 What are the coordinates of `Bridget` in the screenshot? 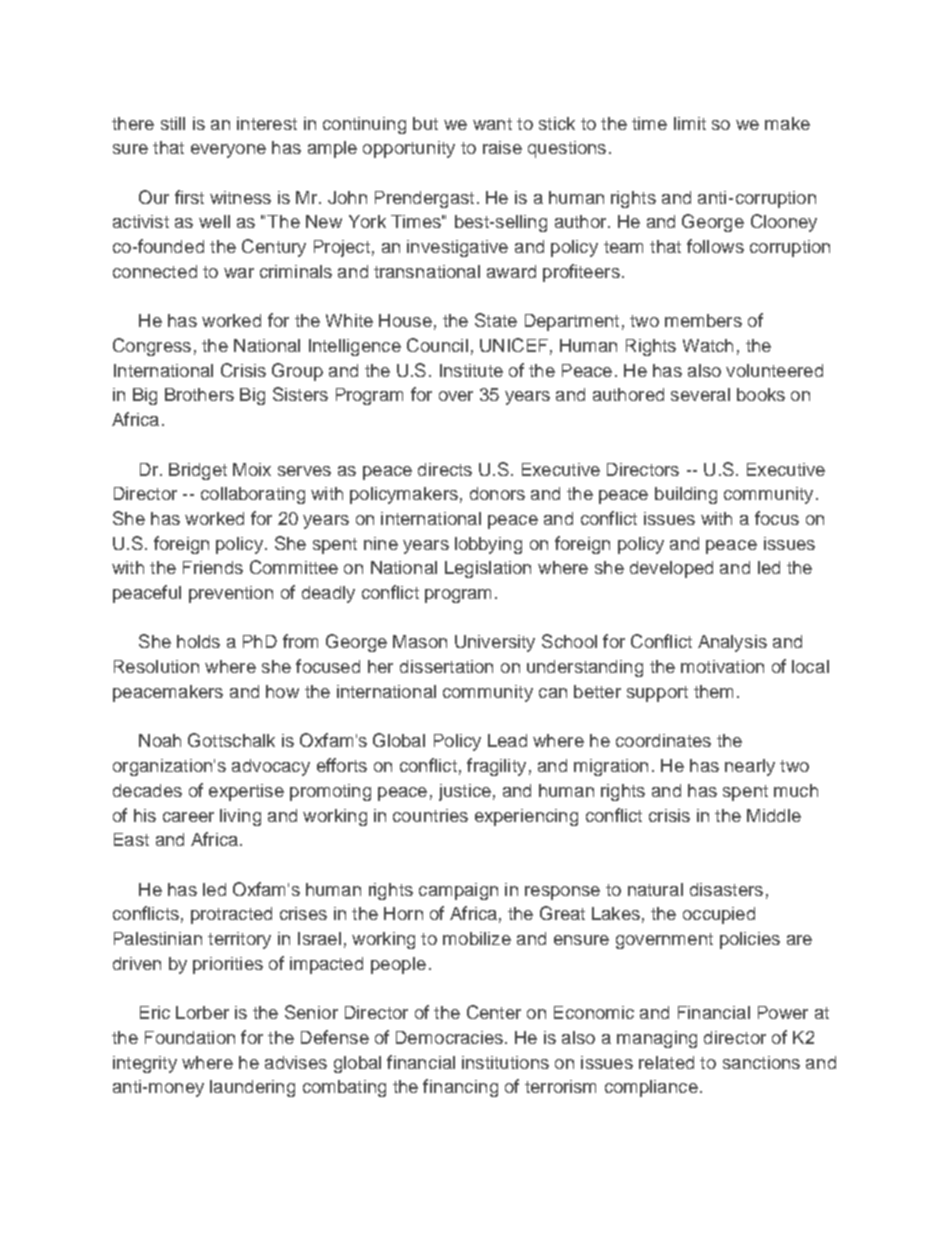 It's located at (198, 471).
